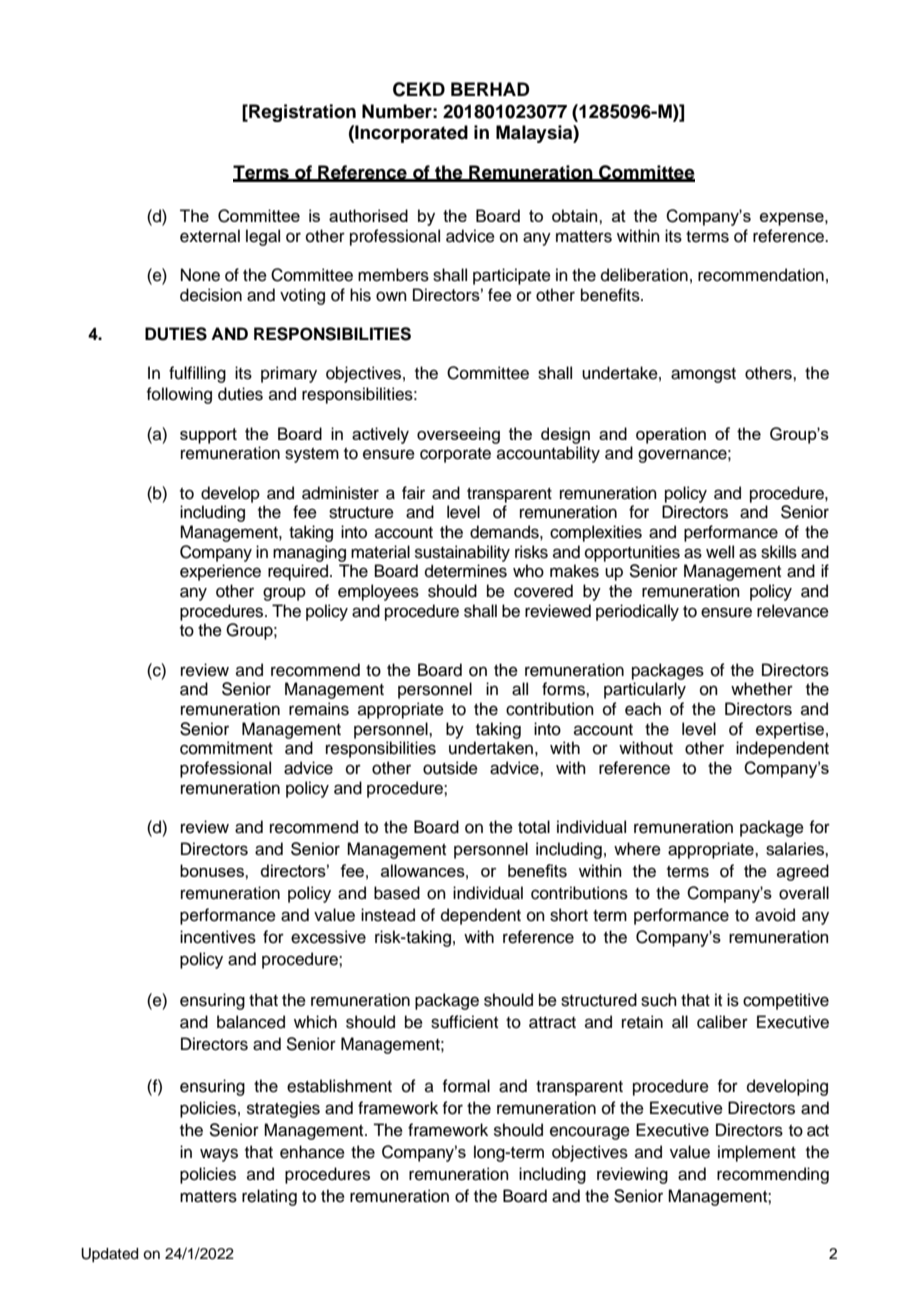 The image size is (924, 1309). What do you see at coordinates (226, 748) in the page?
I see `commitment` at bounding box center [226, 748].
